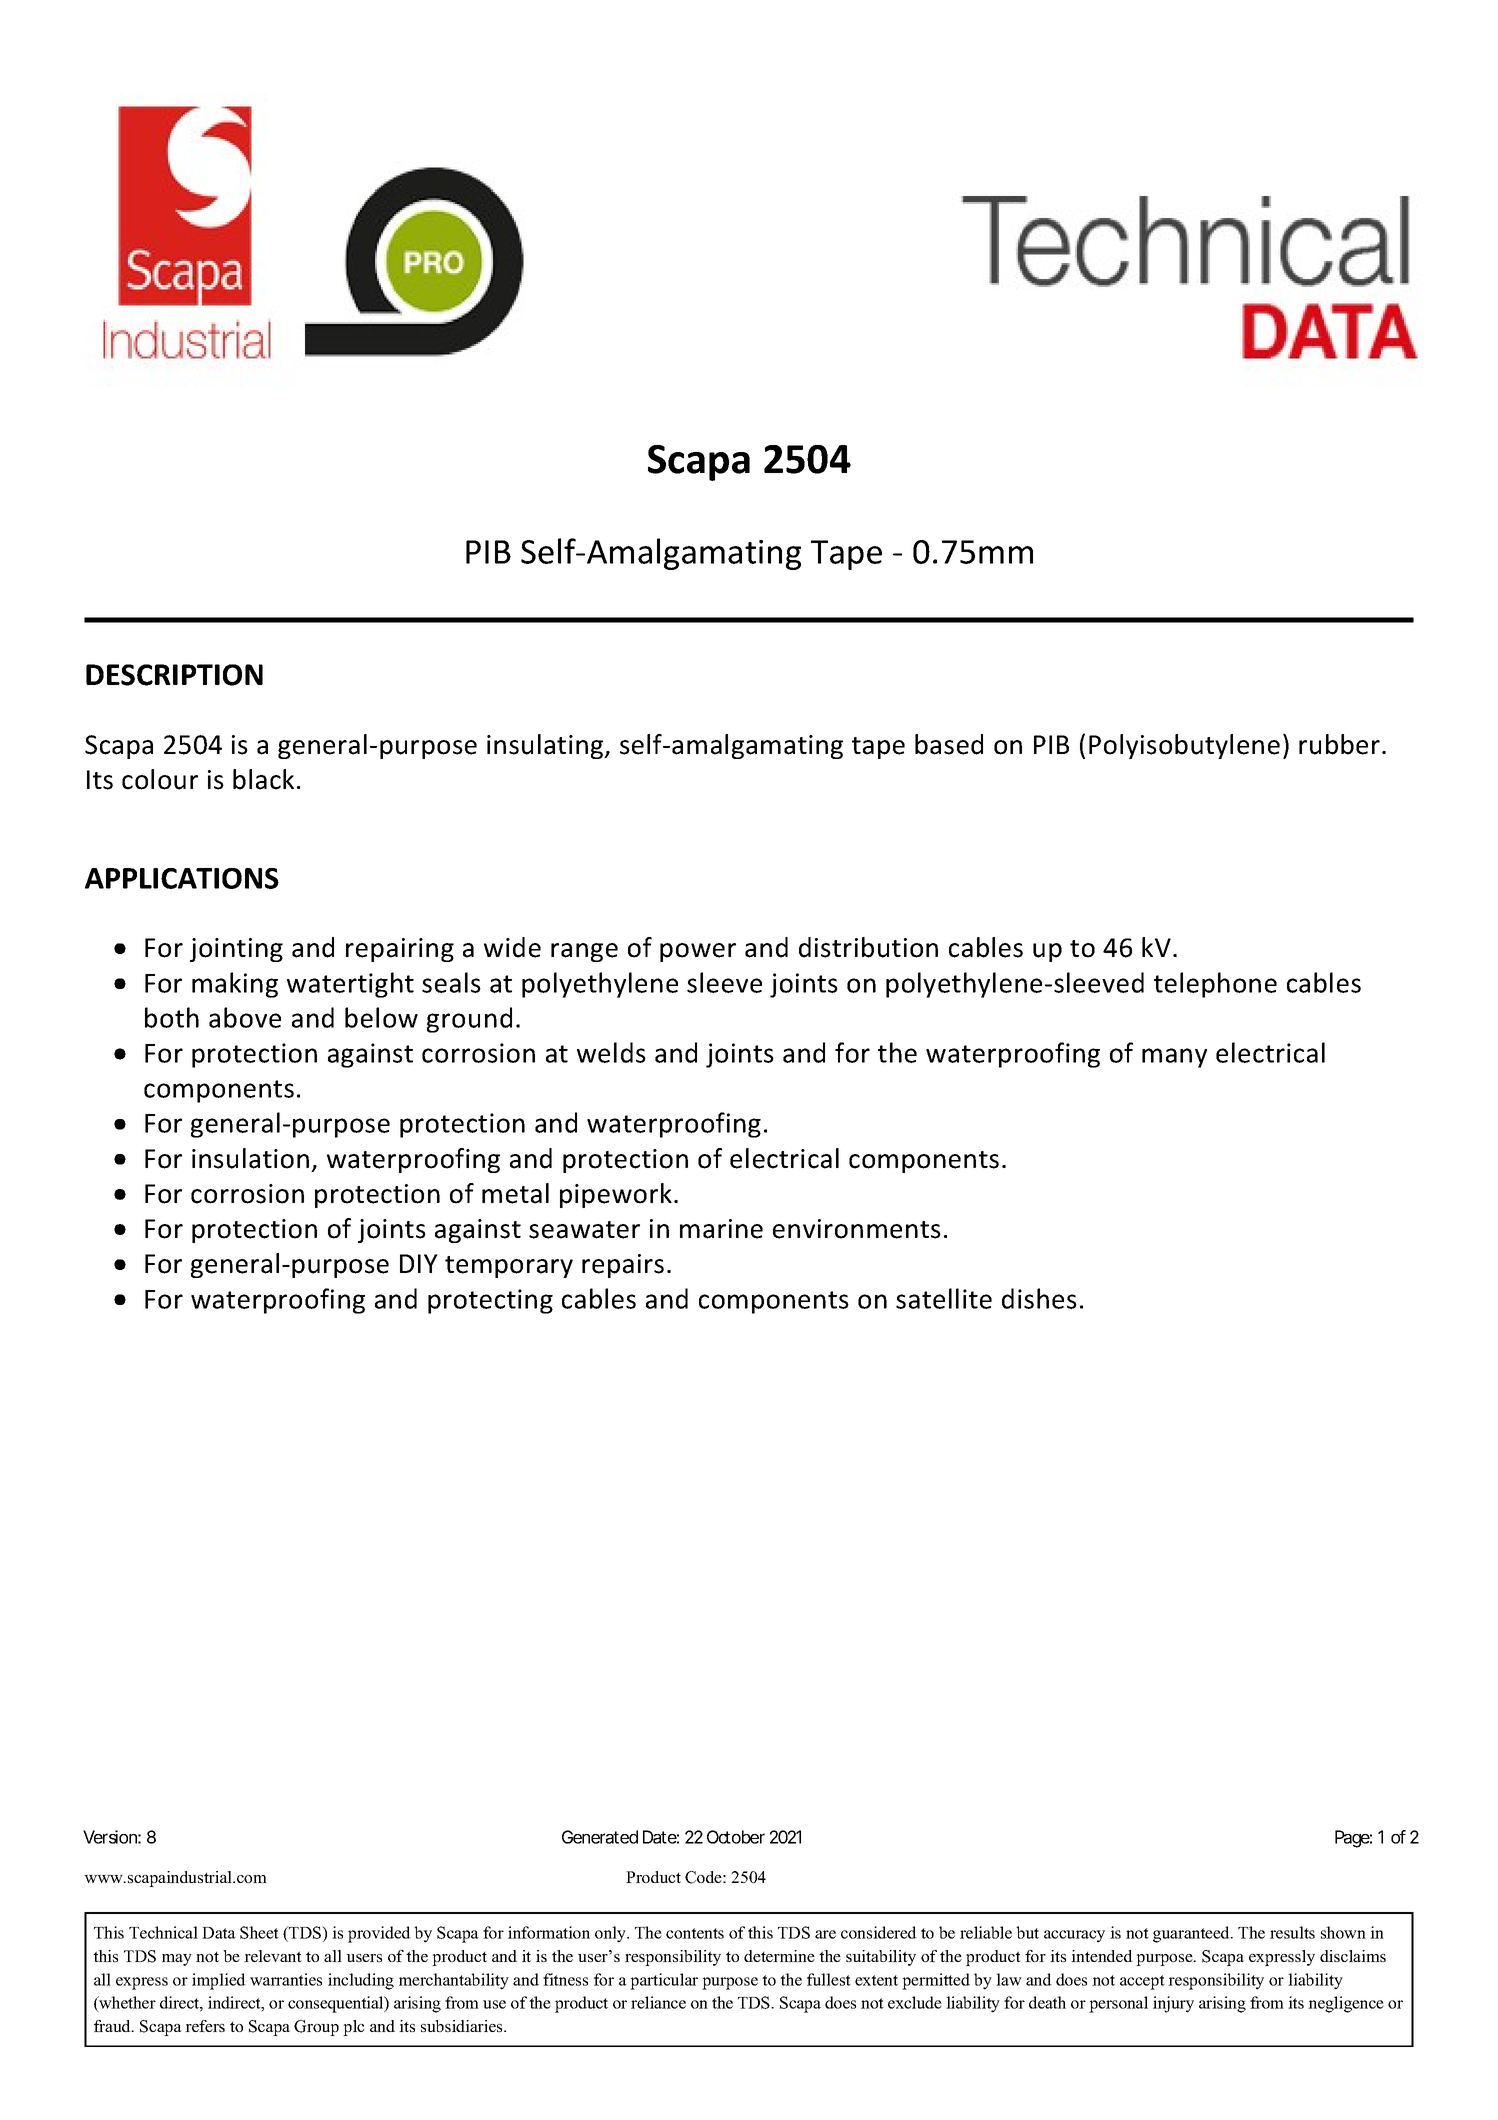 The height and width of the screenshot is (2120, 1498). Describe the element at coordinates (546, 746) in the screenshot. I see `insulating` at that location.
